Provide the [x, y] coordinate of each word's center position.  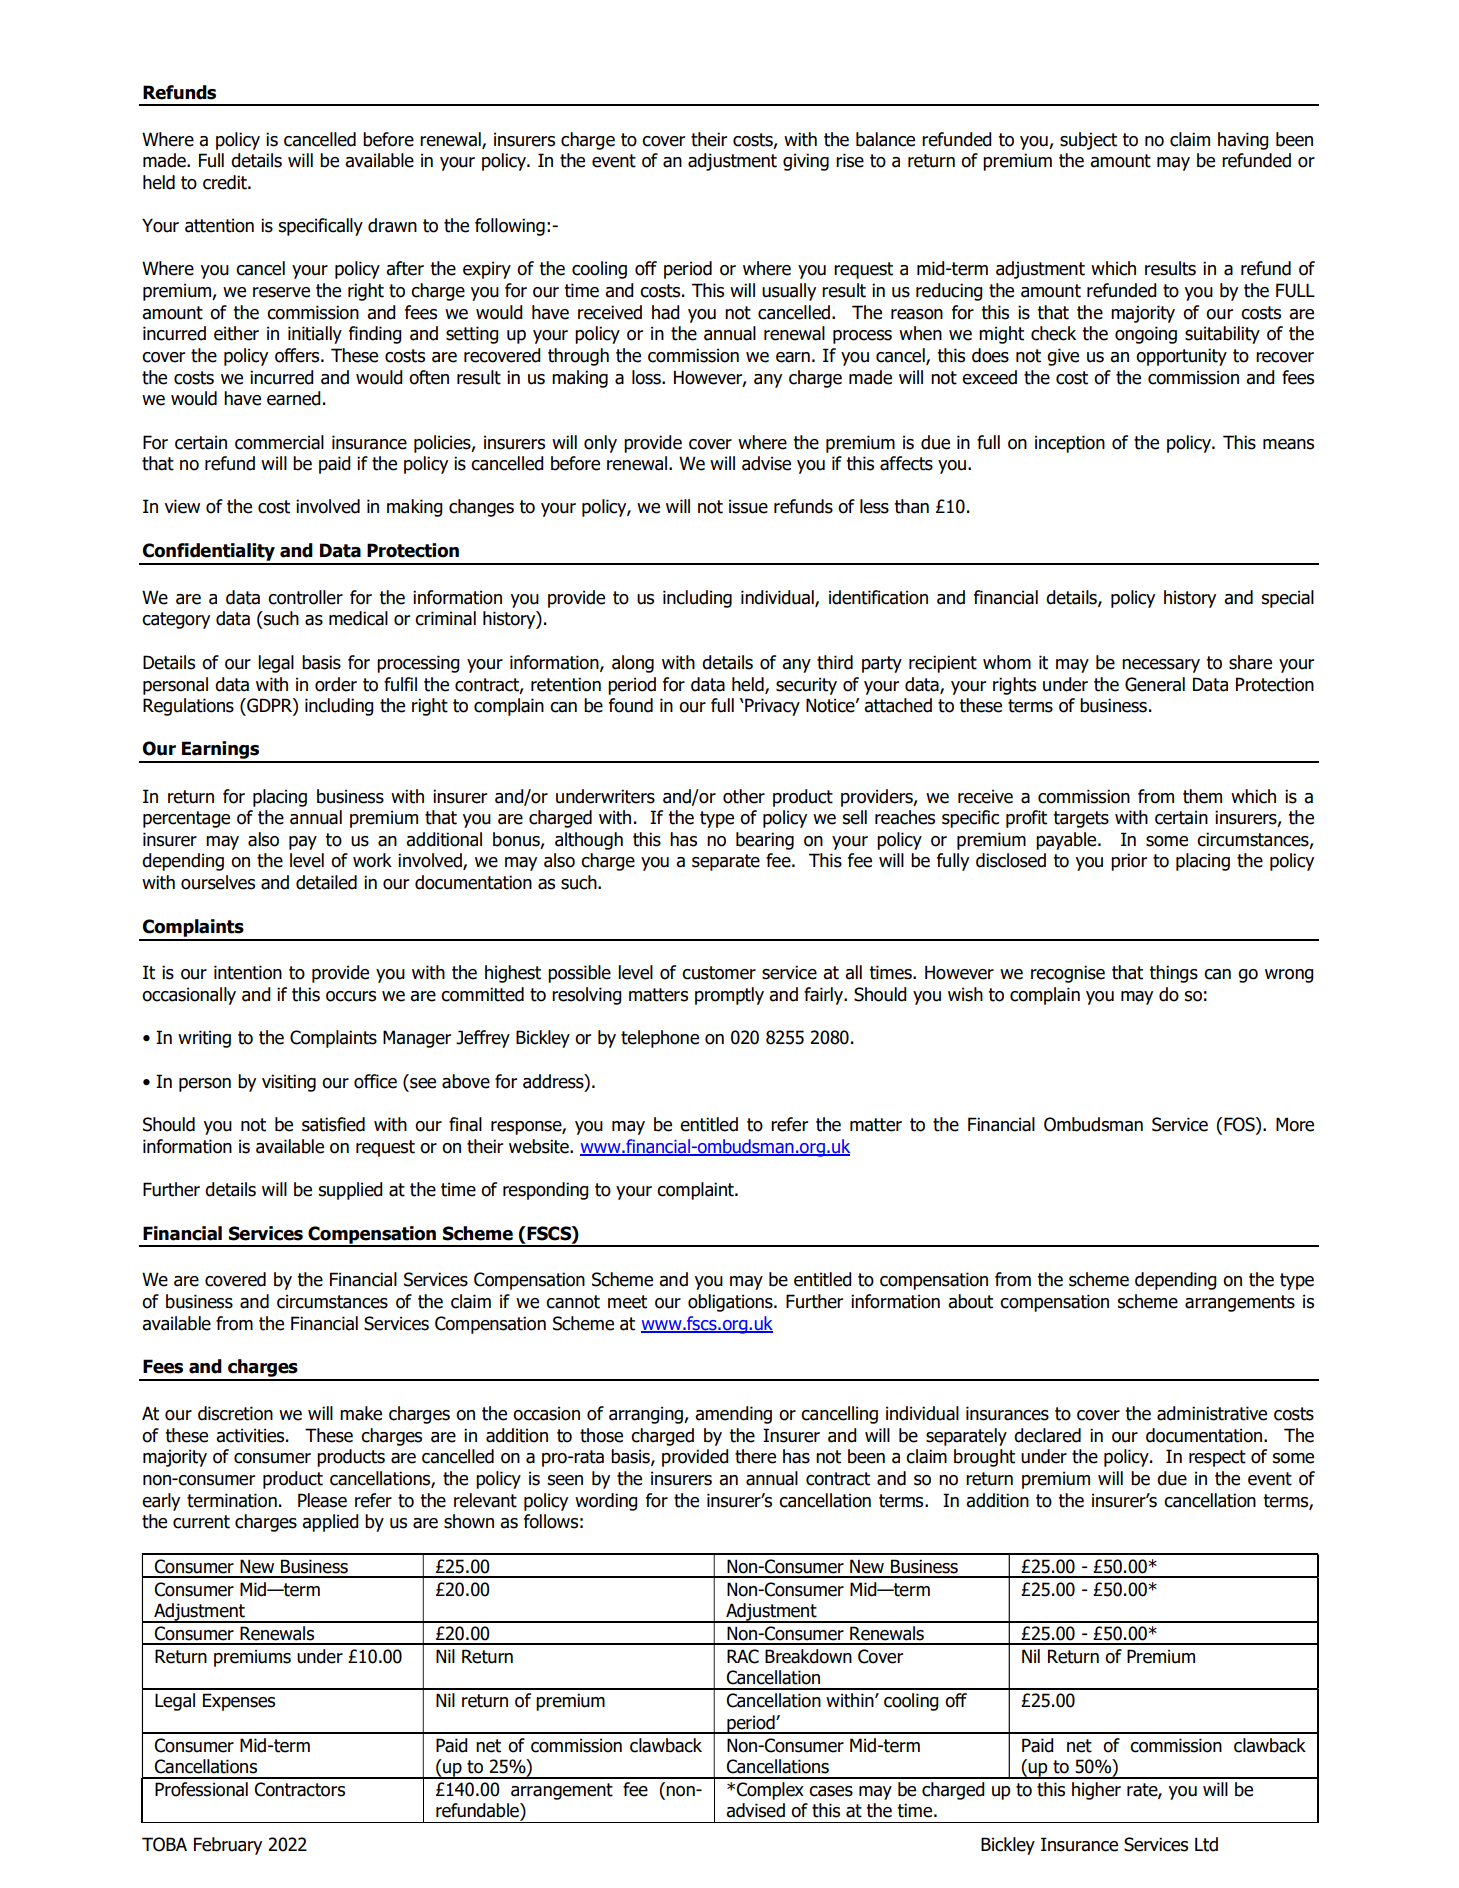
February [228, 1846]
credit [226, 182]
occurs [351, 996]
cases [831, 1791]
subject [1088, 141]
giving [806, 162]
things [1173, 974]
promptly [729, 996]
